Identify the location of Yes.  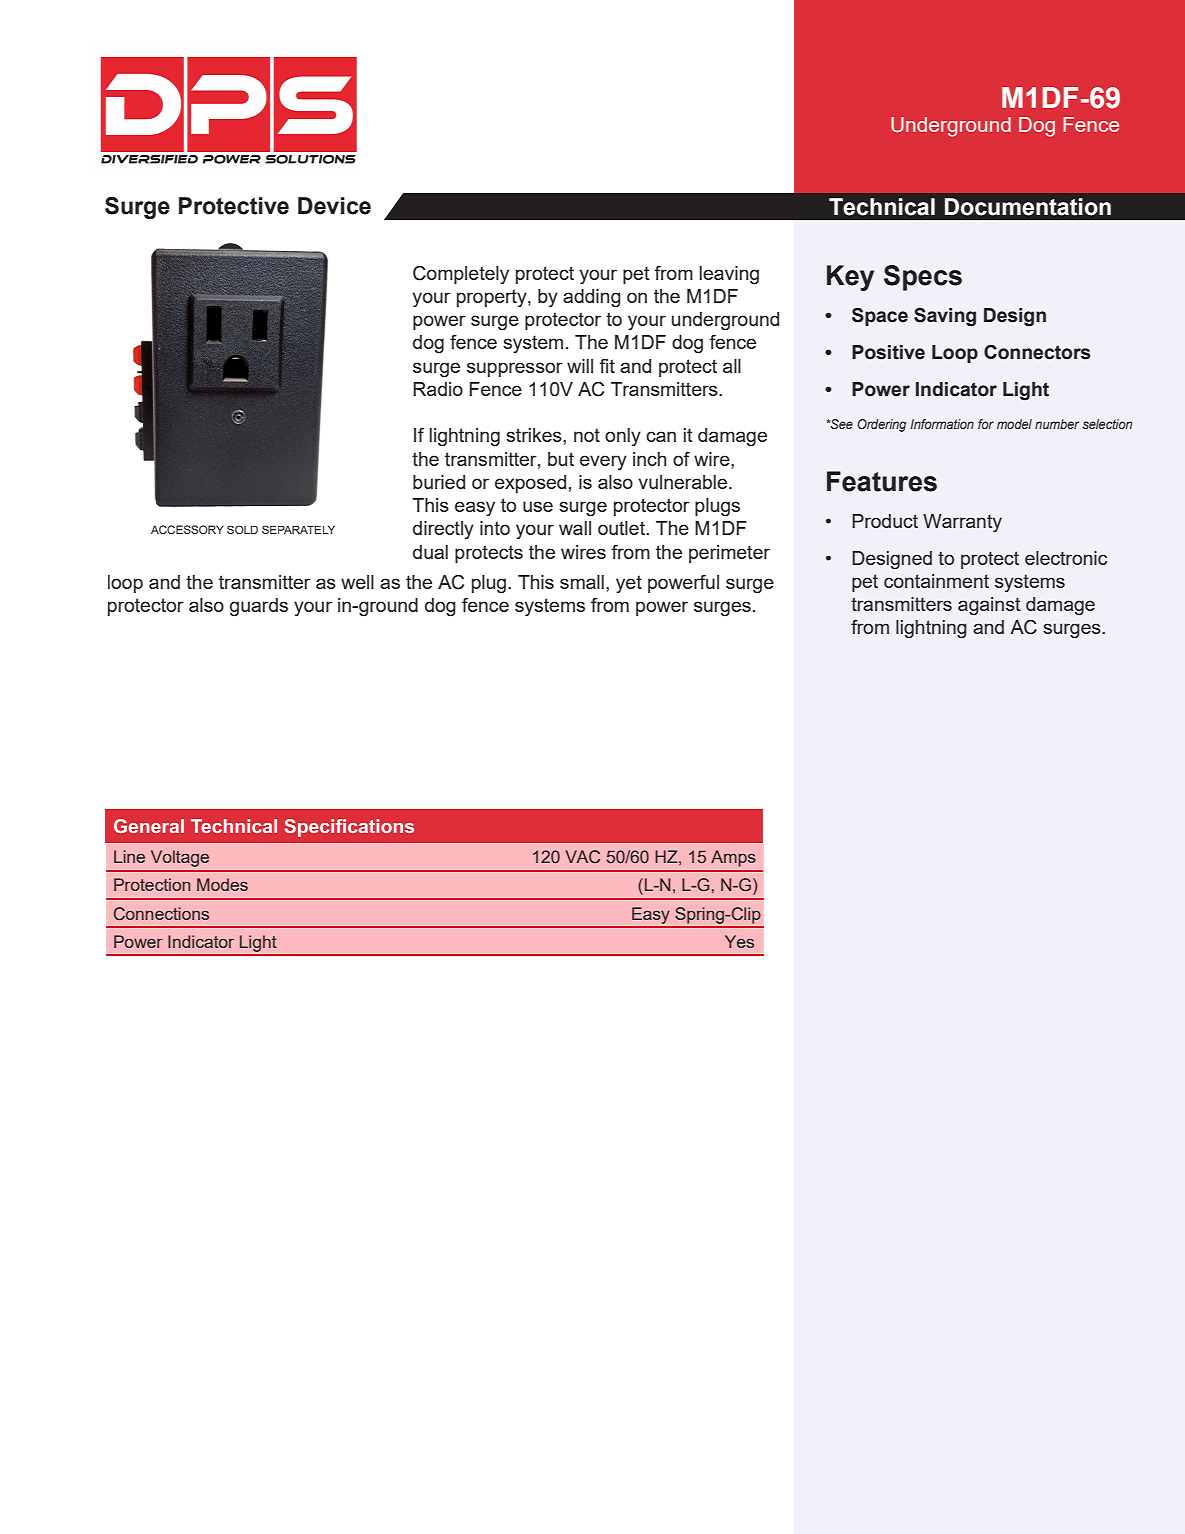
(739, 941).
